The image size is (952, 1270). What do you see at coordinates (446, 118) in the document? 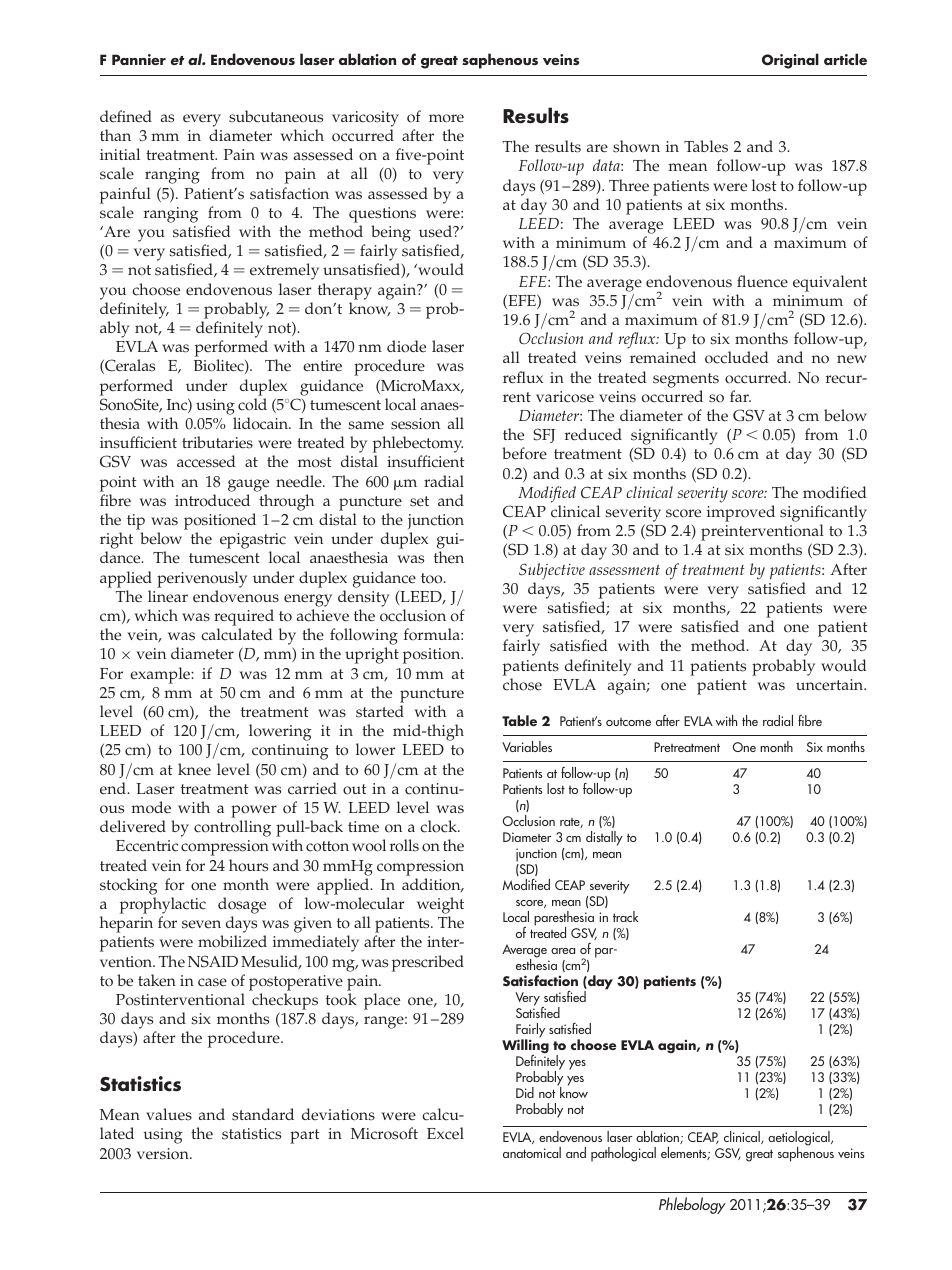
I see `more` at bounding box center [446, 118].
